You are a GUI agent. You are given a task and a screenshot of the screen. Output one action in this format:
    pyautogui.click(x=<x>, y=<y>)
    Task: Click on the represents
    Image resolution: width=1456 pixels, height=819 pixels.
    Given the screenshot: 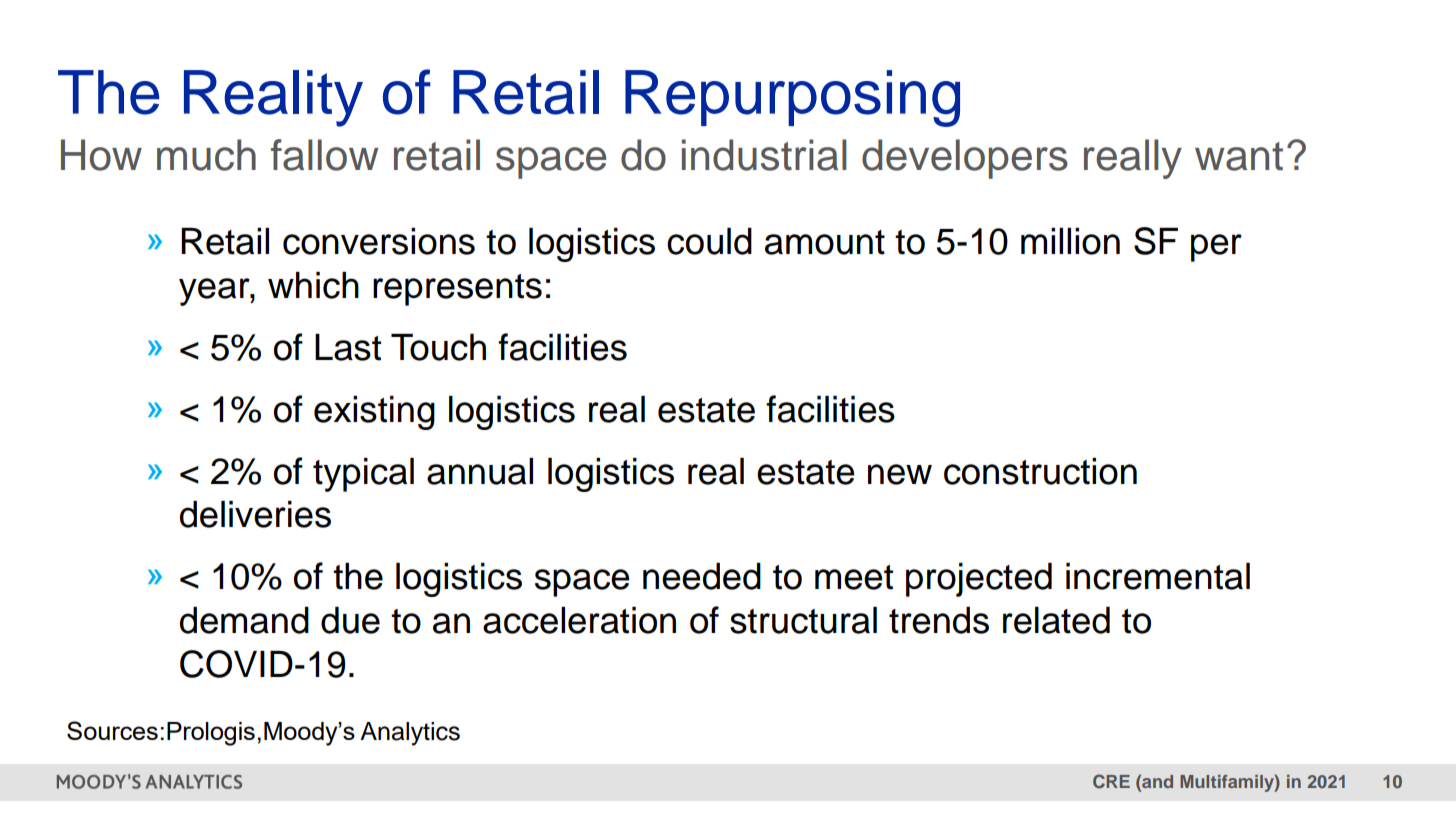 What is the action you would take?
    pyautogui.click(x=457, y=290)
